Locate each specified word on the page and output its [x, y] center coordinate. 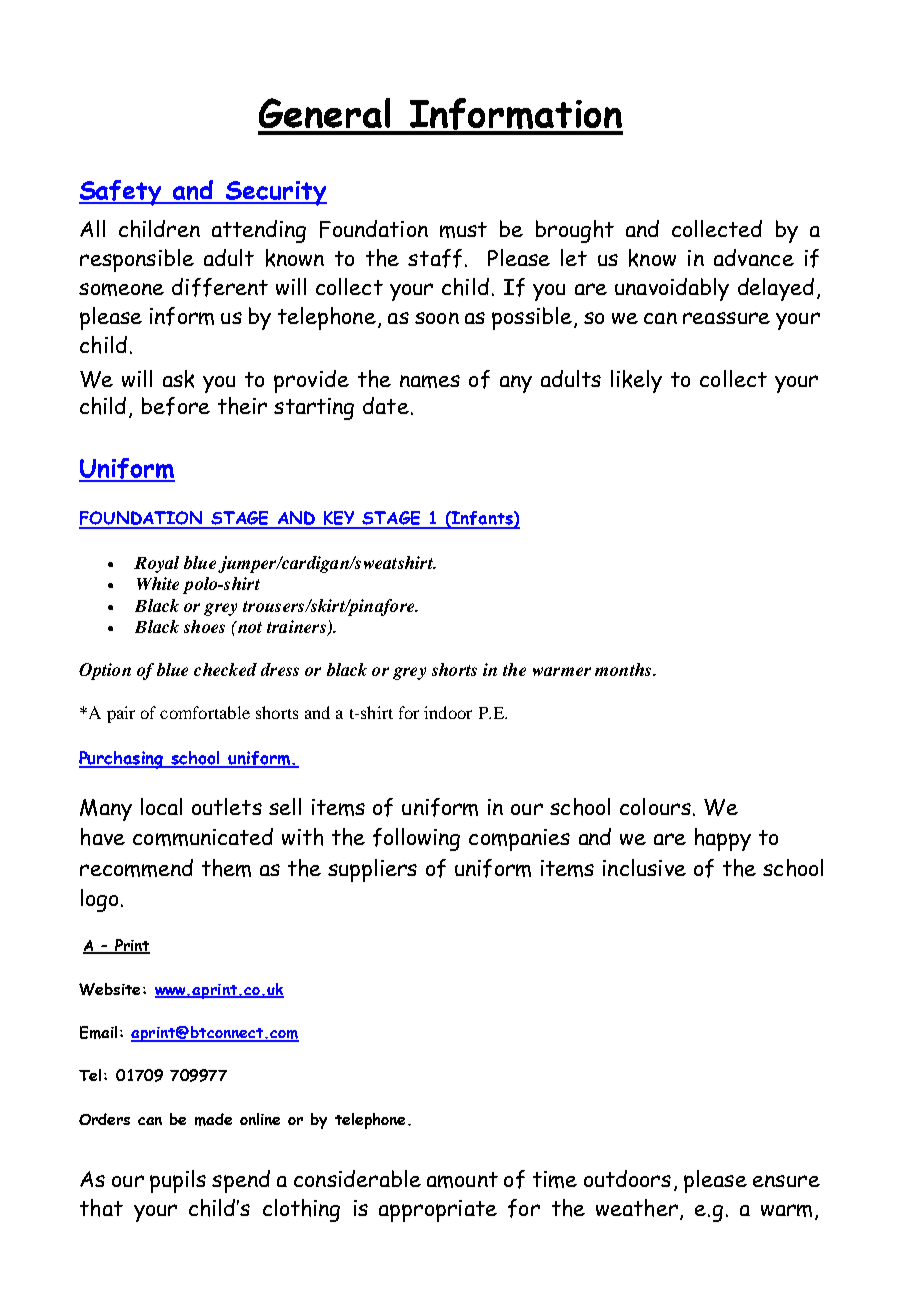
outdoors [627, 1178]
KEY [339, 519]
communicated [203, 837]
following [416, 839]
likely [636, 381]
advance [754, 257]
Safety [122, 193]
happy [723, 839]
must [463, 230]
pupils [178, 1181]
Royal [156, 564]
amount [462, 1180]
